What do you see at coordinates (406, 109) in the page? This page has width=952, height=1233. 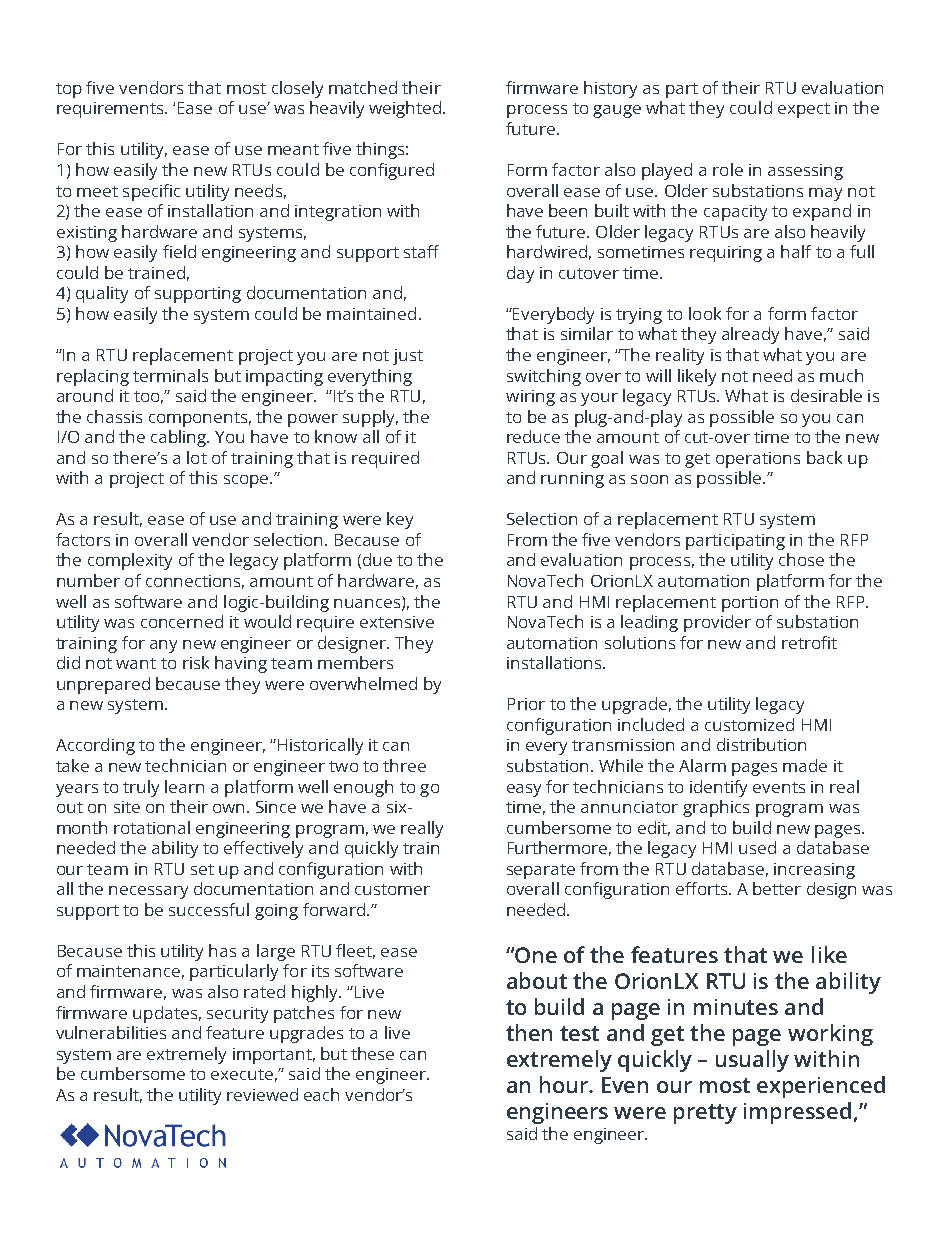 I see `weighted` at bounding box center [406, 109].
